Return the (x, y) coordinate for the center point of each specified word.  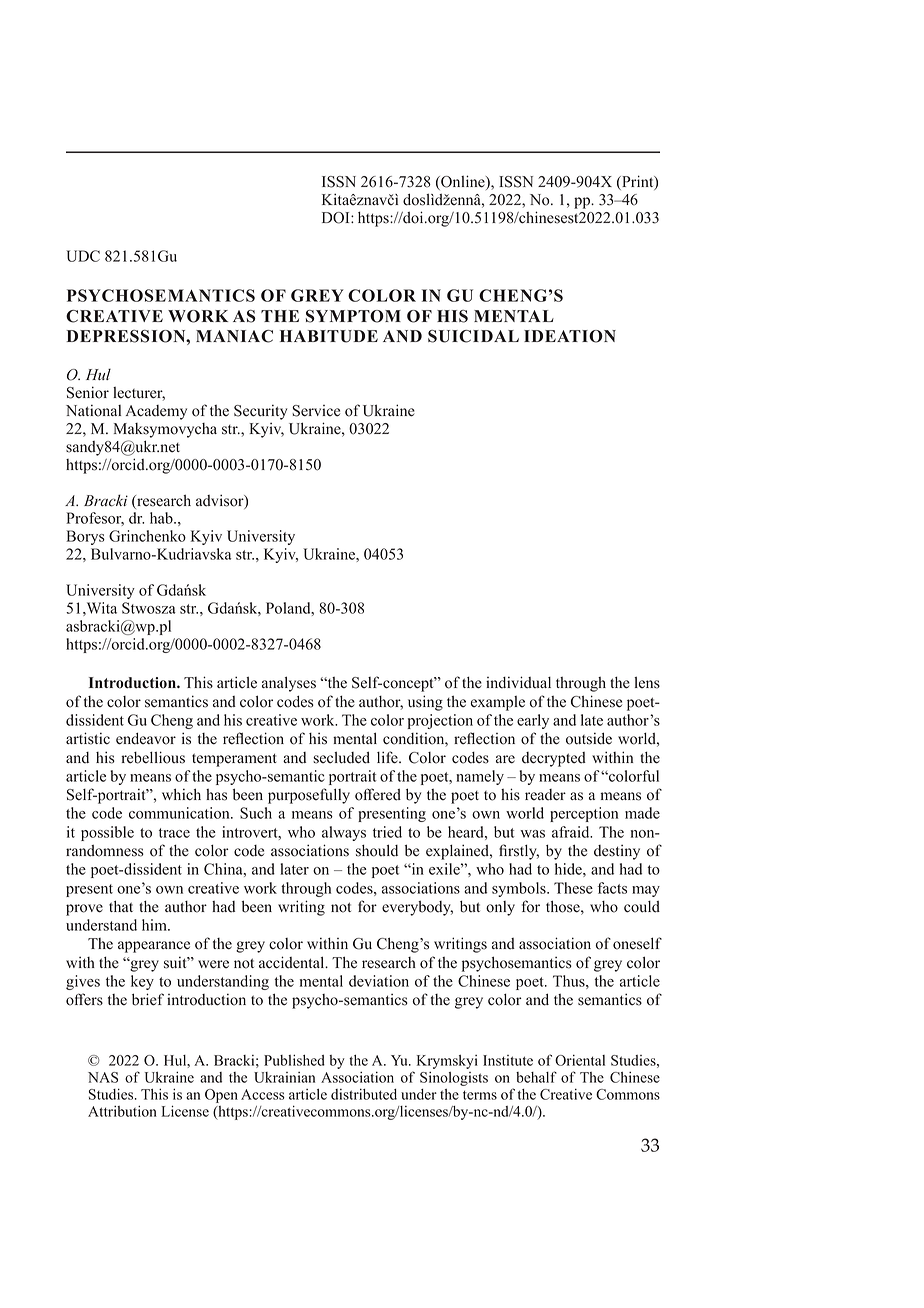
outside (589, 738)
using (425, 703)
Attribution (122, 1111)
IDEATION (570, 336)
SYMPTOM (353, 316)
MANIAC (234, 336)
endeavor (146, 738)
